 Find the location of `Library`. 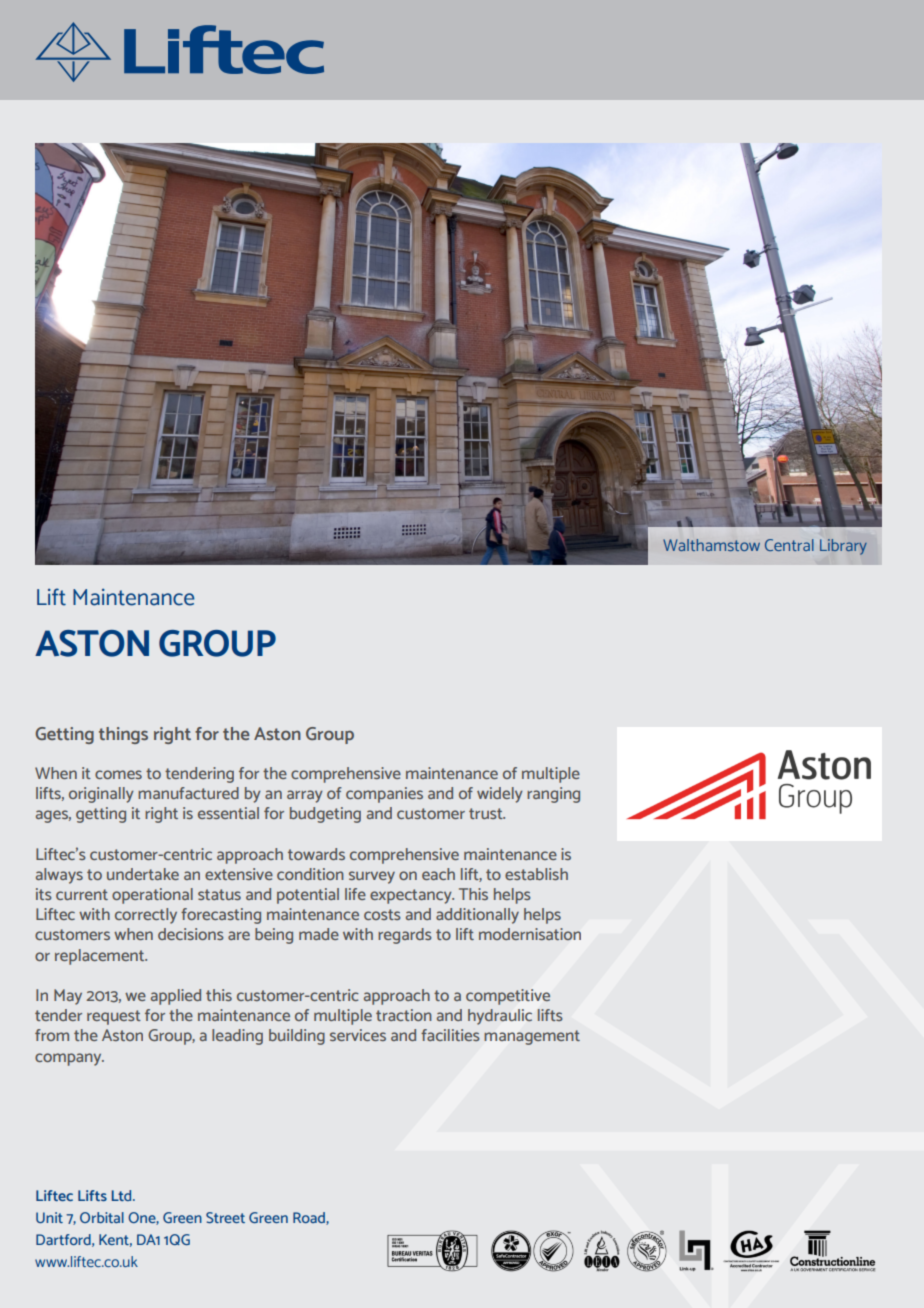

Library is located at coordinates (843, 547).
